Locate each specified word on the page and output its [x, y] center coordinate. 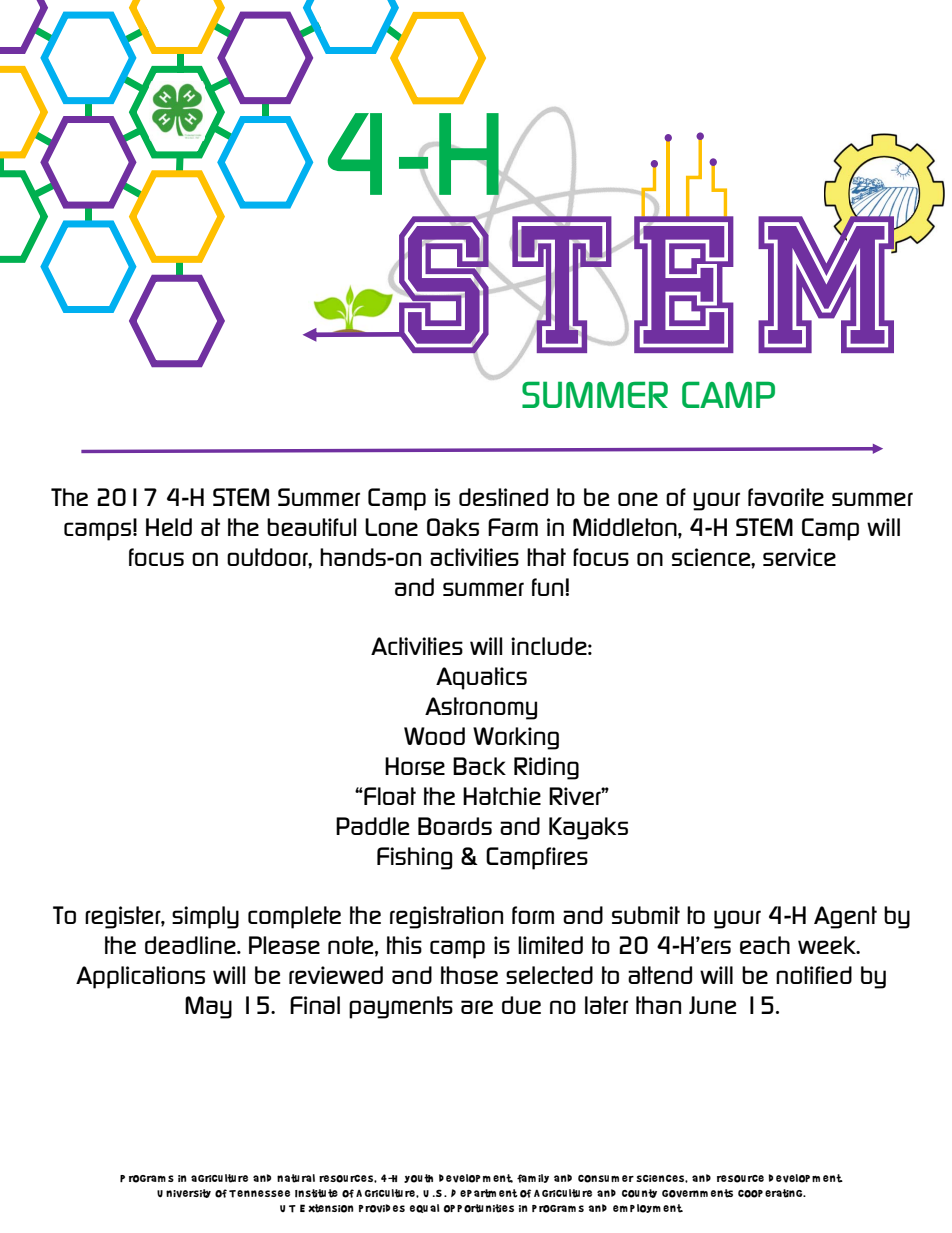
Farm [513, 527]
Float [389, 796]
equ [419, 1209]
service [799, 557]
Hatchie [502, 796]
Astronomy [481, 708]
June [713, 1005]
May [208, 1007]
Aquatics [481, 678]
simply [205, 917]
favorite [786, 497]
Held [169, 527]
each [765, 945]
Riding [546, 768]
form [533, 915]
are [477, 1007]
